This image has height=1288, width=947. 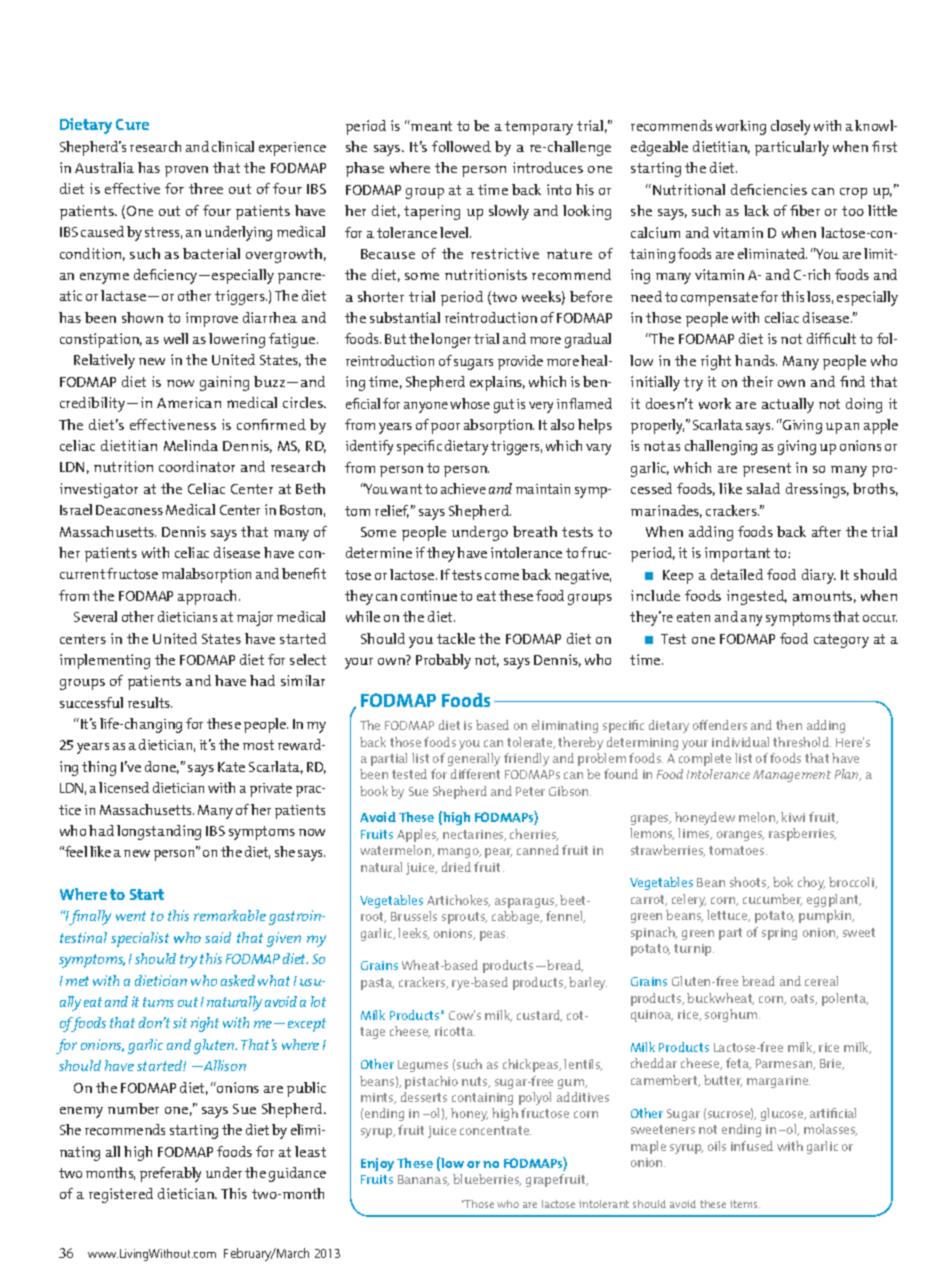 I want to click on Probably, so click(x=443, y=661).
